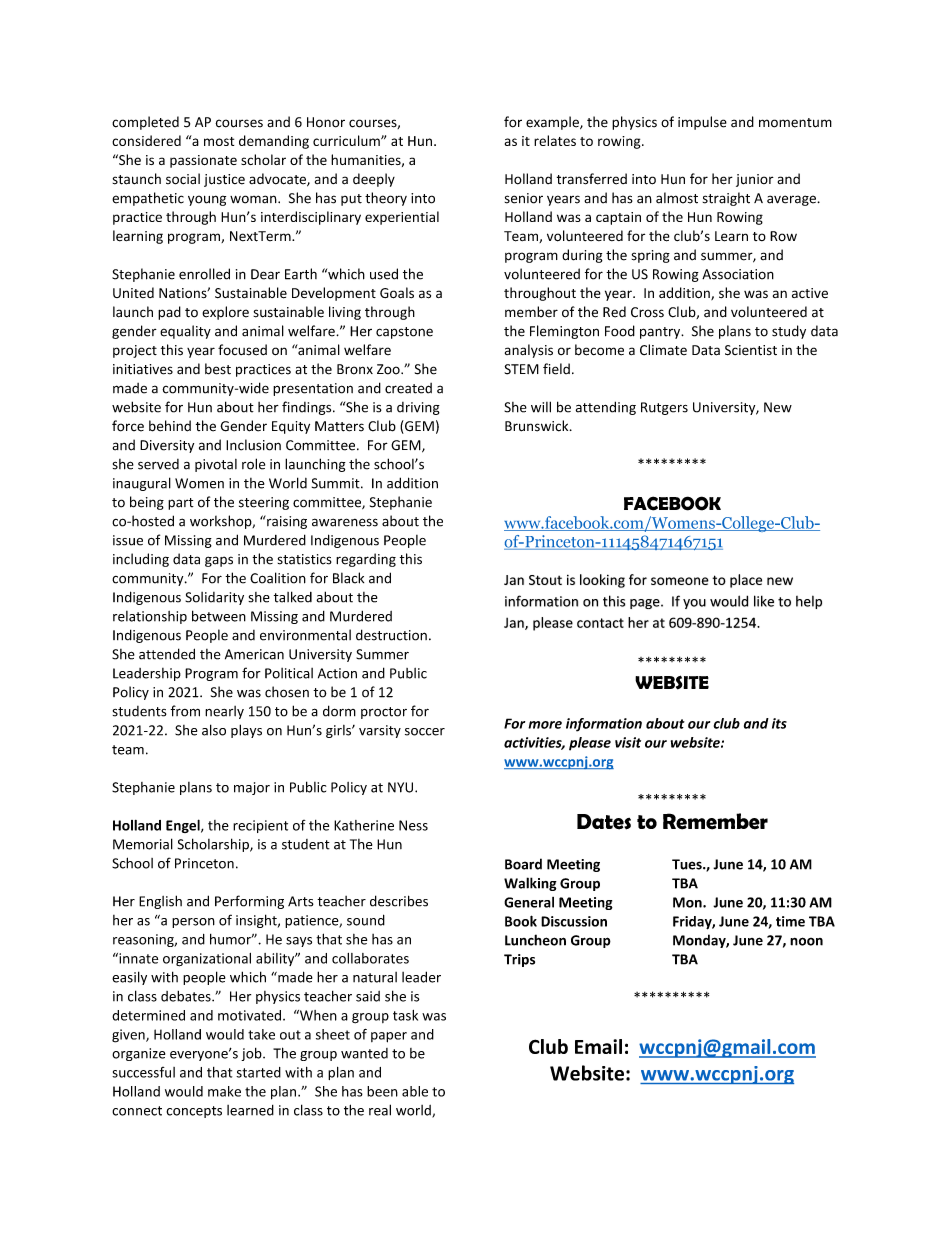  I want to click on Rutgers, so click(664, 408).
